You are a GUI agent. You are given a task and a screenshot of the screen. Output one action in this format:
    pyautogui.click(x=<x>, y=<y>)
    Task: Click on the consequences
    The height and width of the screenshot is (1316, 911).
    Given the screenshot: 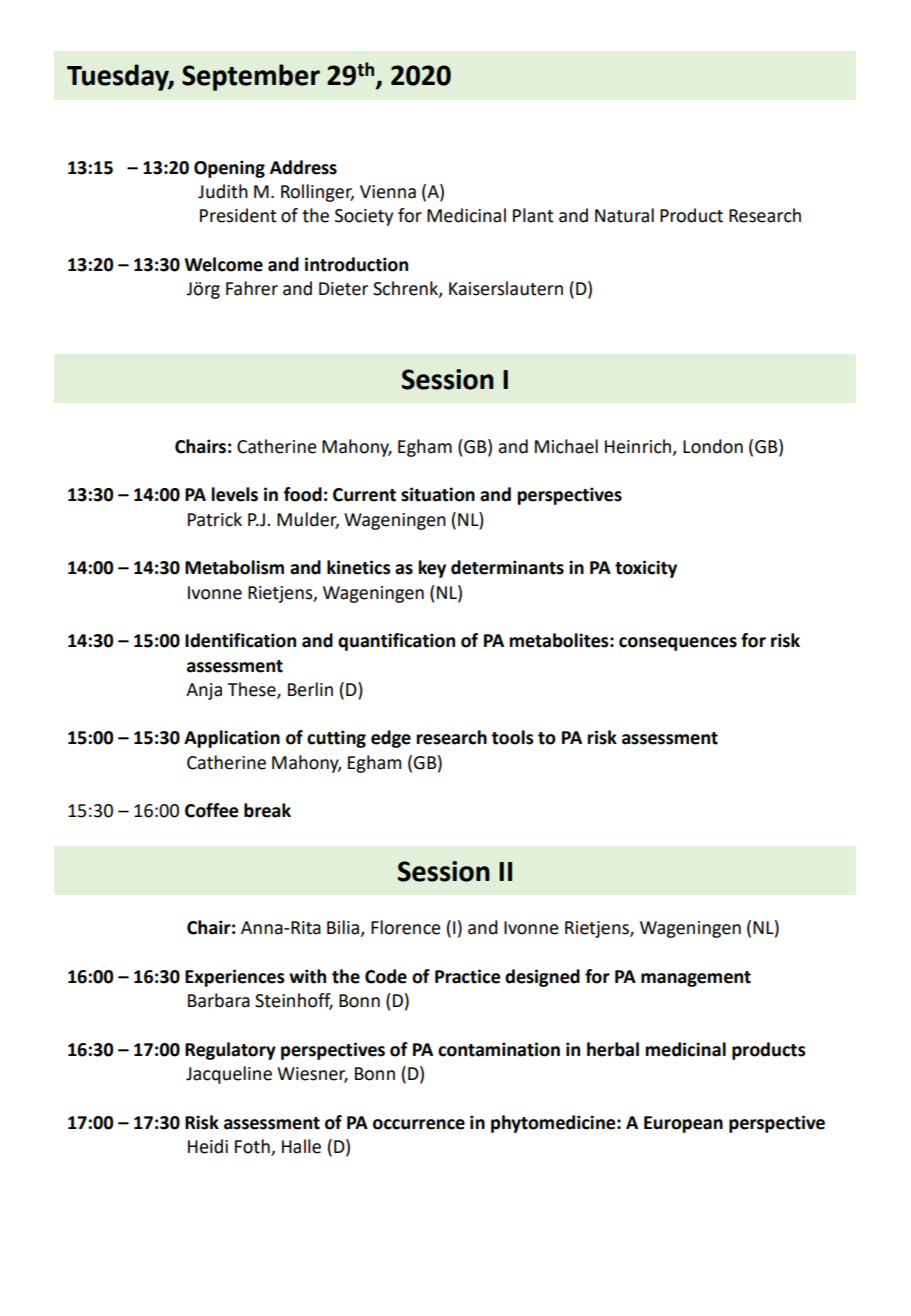 What is the action you would take?
    pyautogui.click(x=678, y=644)
